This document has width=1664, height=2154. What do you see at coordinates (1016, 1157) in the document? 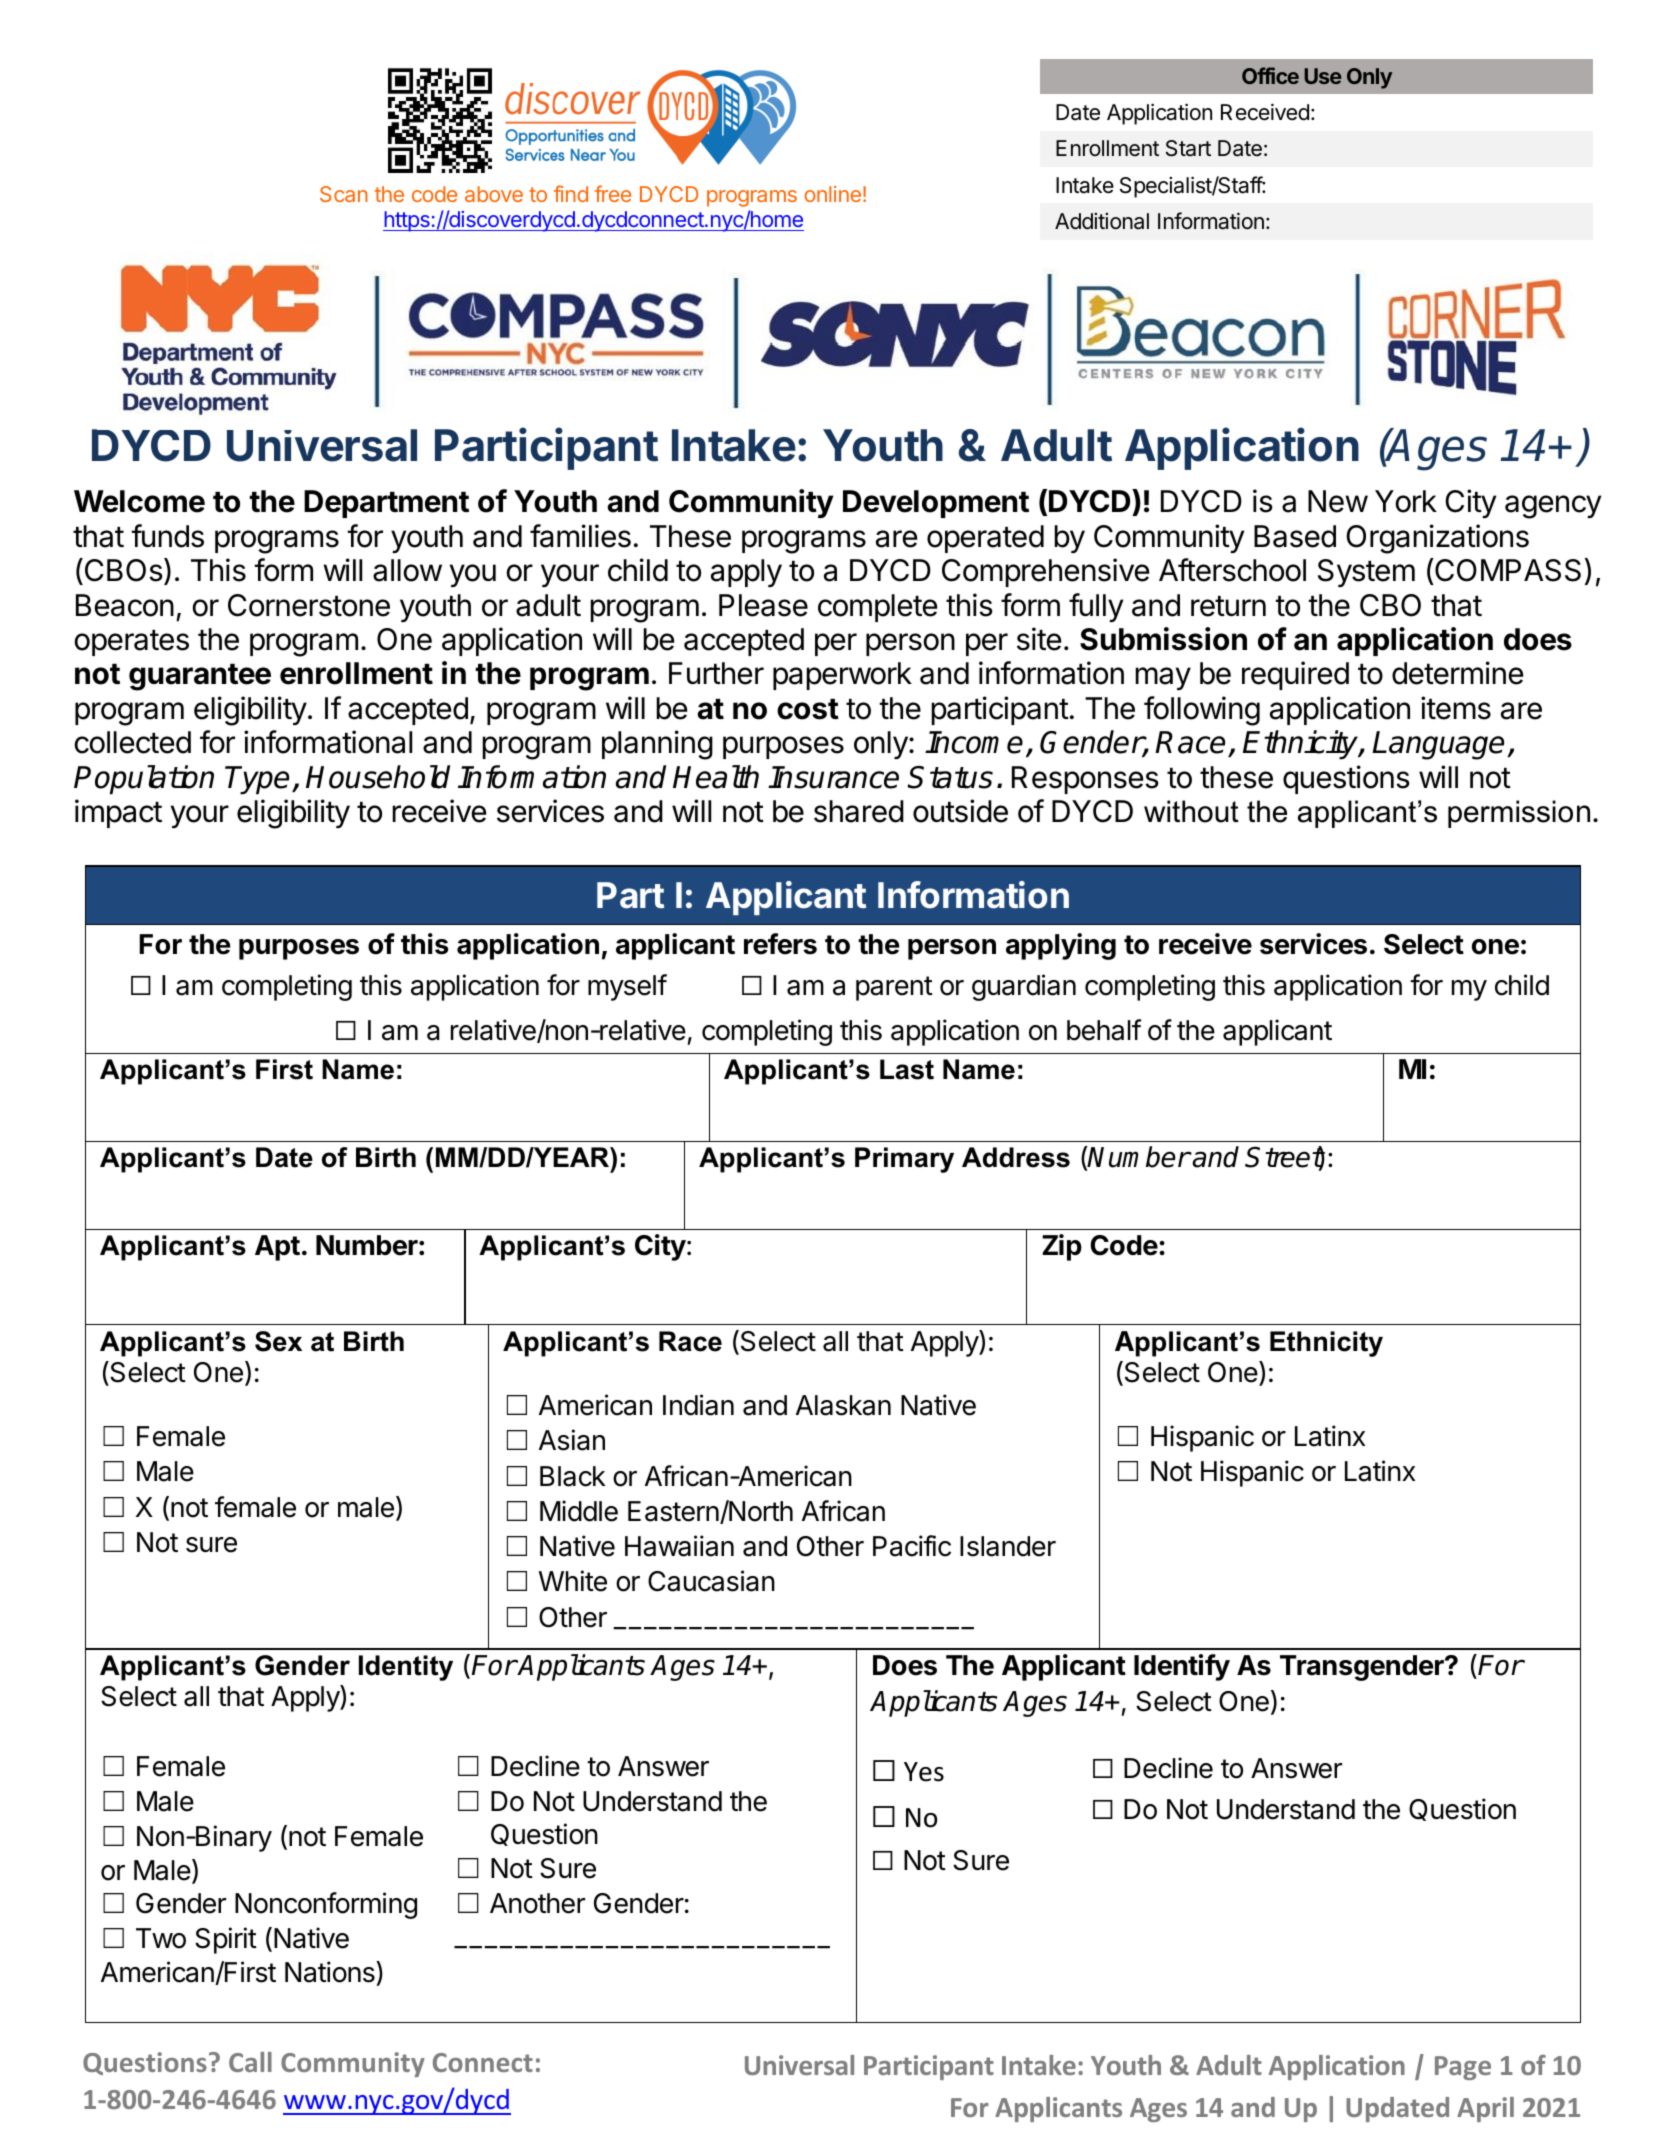
I see `Address` at bounding box center [1016, 1157].
